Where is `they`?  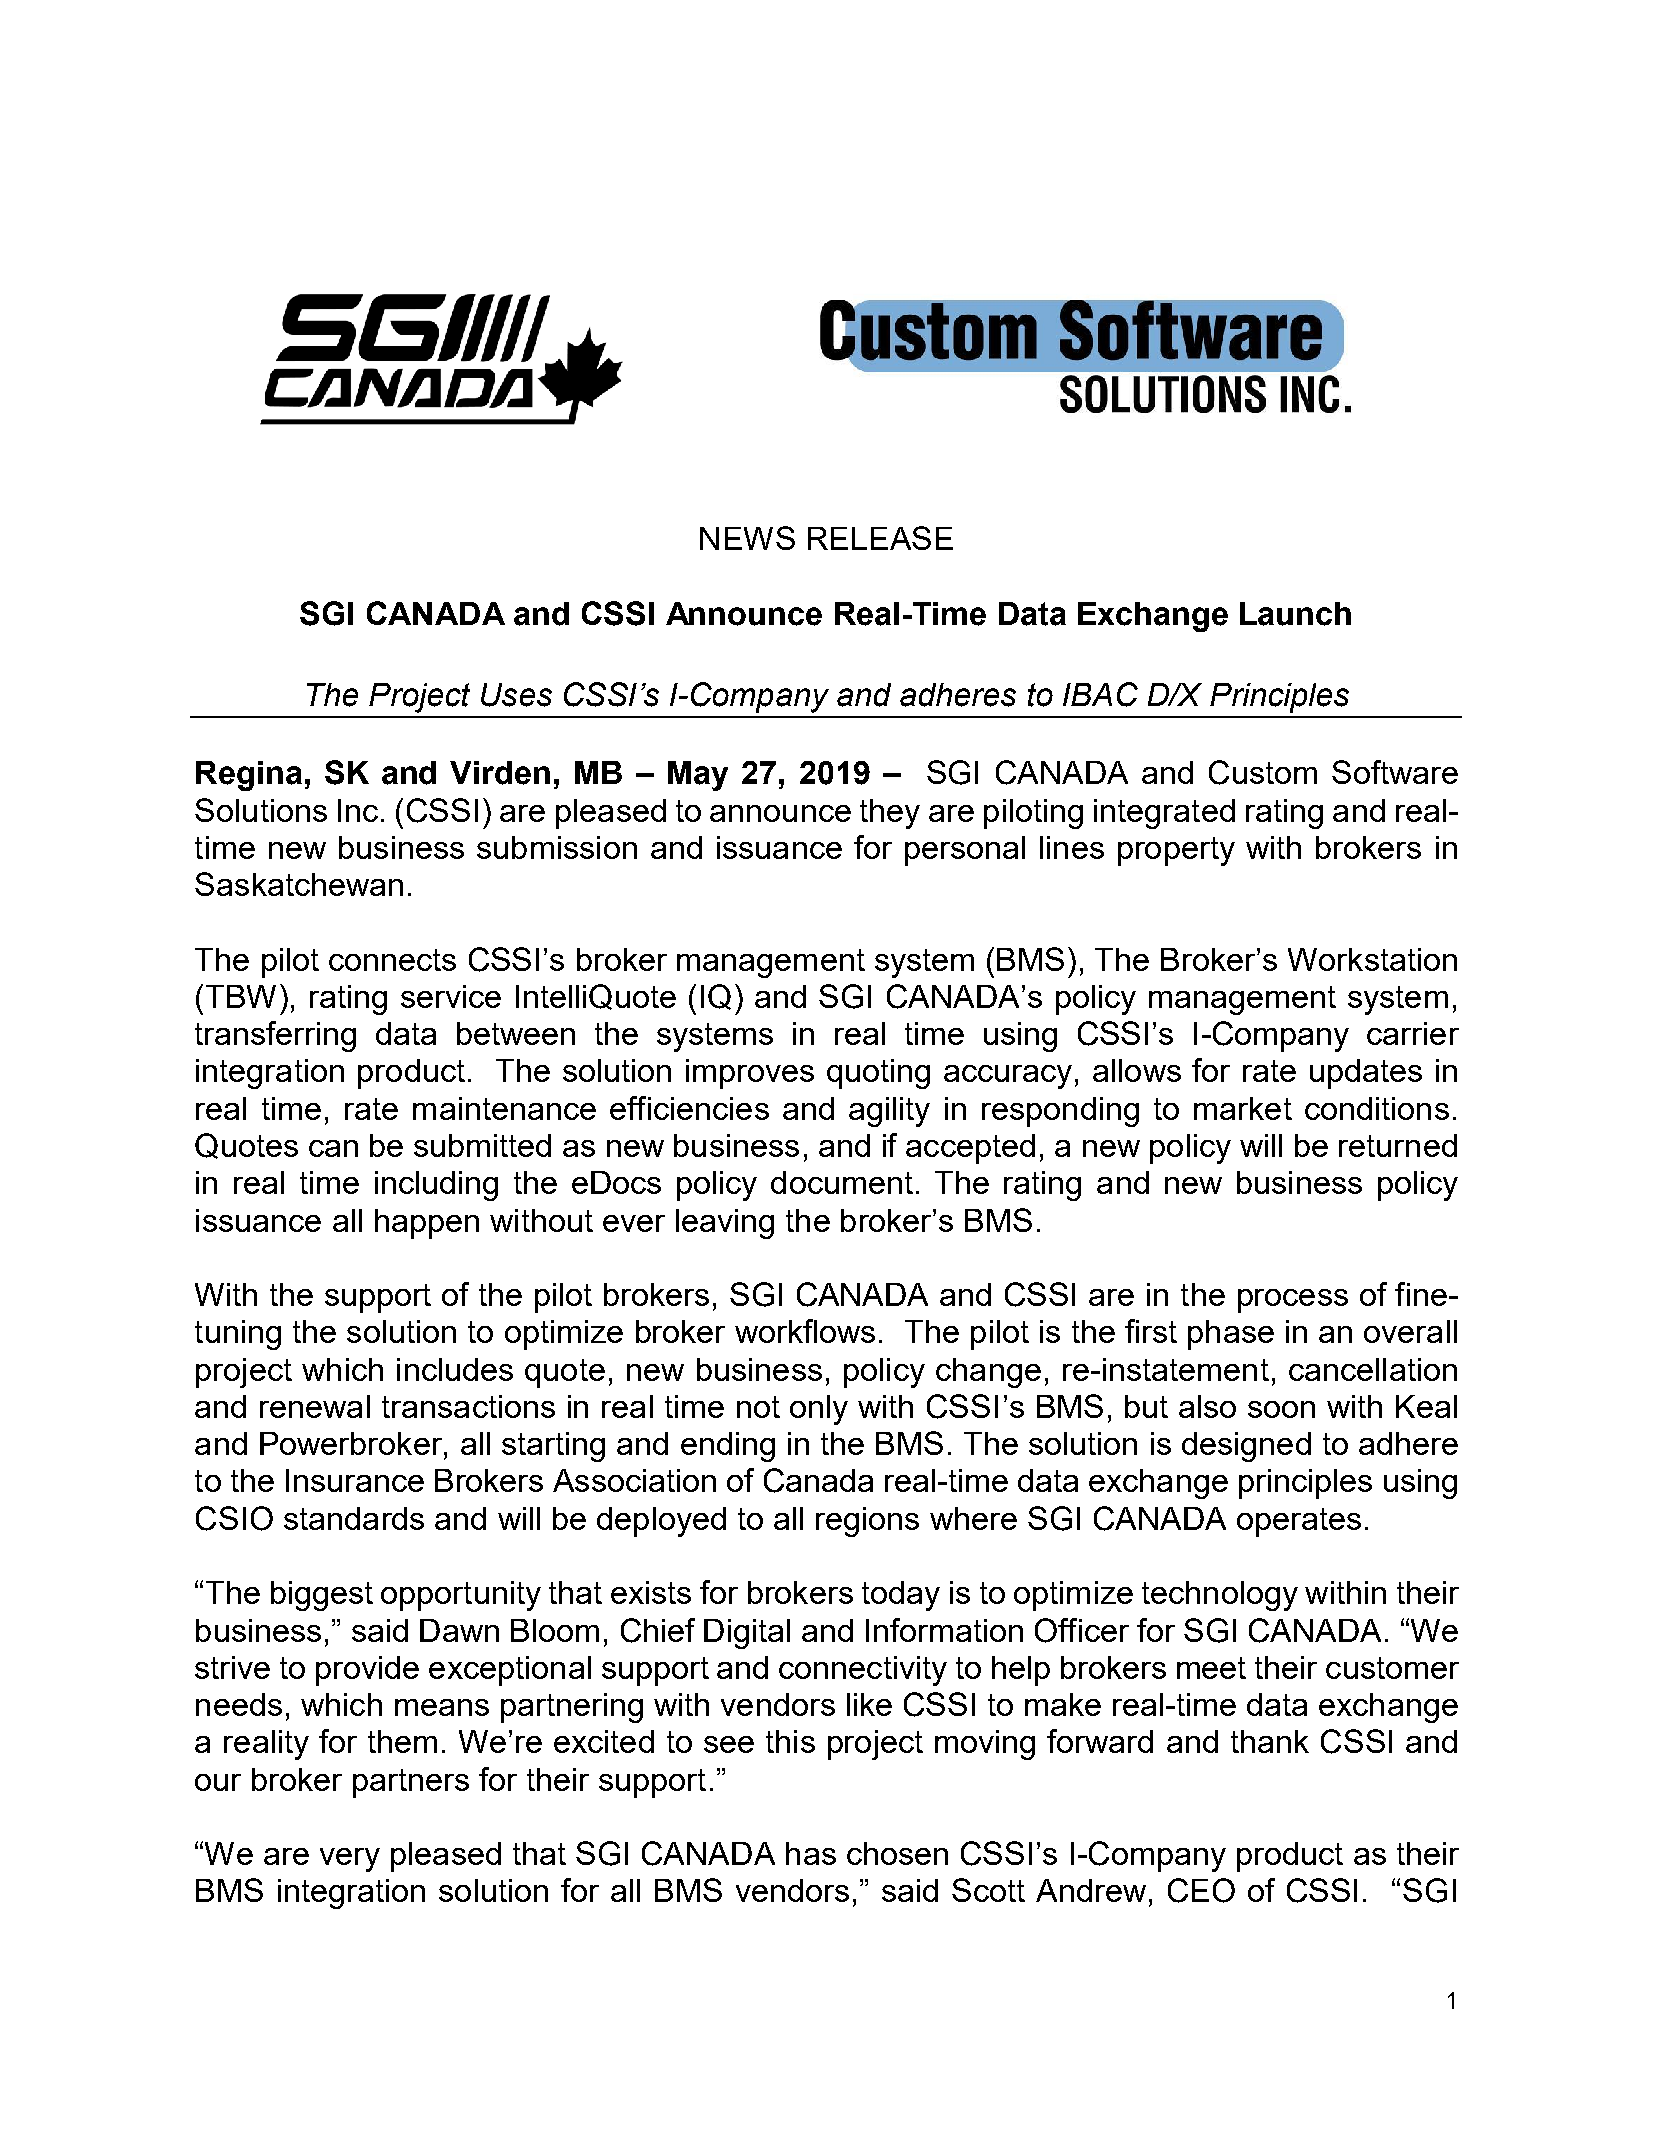
they is located at coordinates (890, 814).
